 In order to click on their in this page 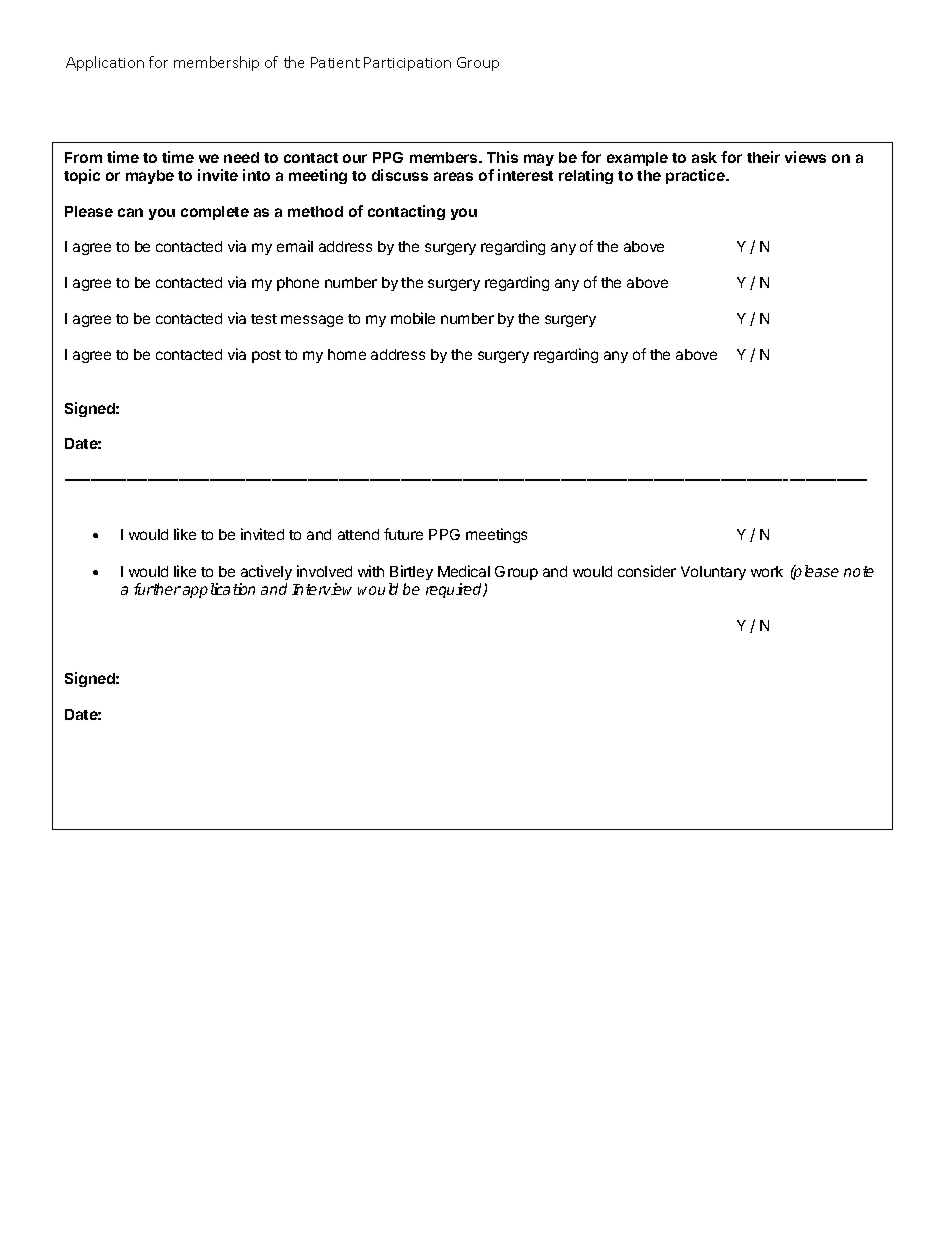, I will do `click(763, 157)`.
